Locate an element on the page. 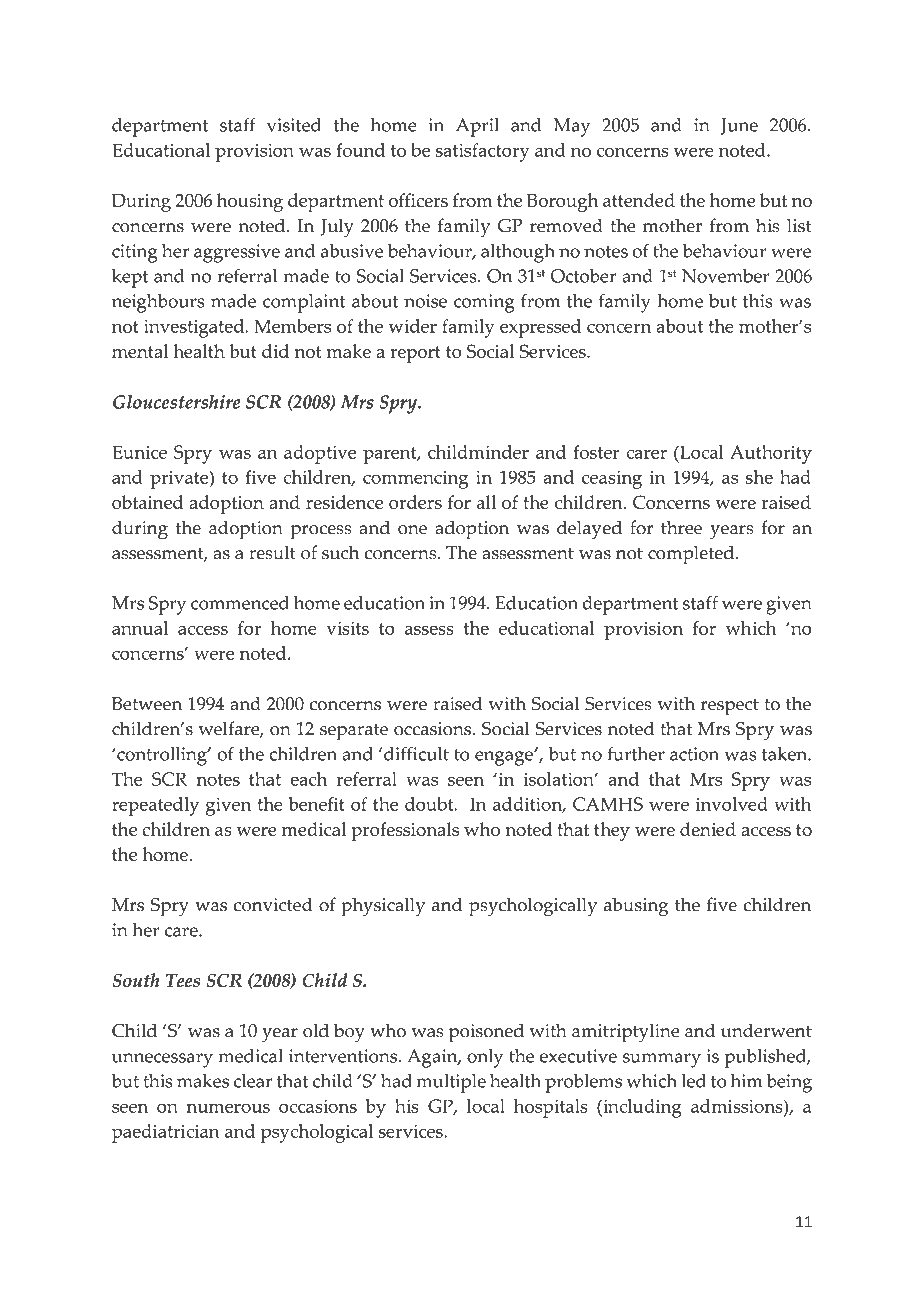 This image has height=1308, width=924. commenced is located at coordinates (240, 603).
